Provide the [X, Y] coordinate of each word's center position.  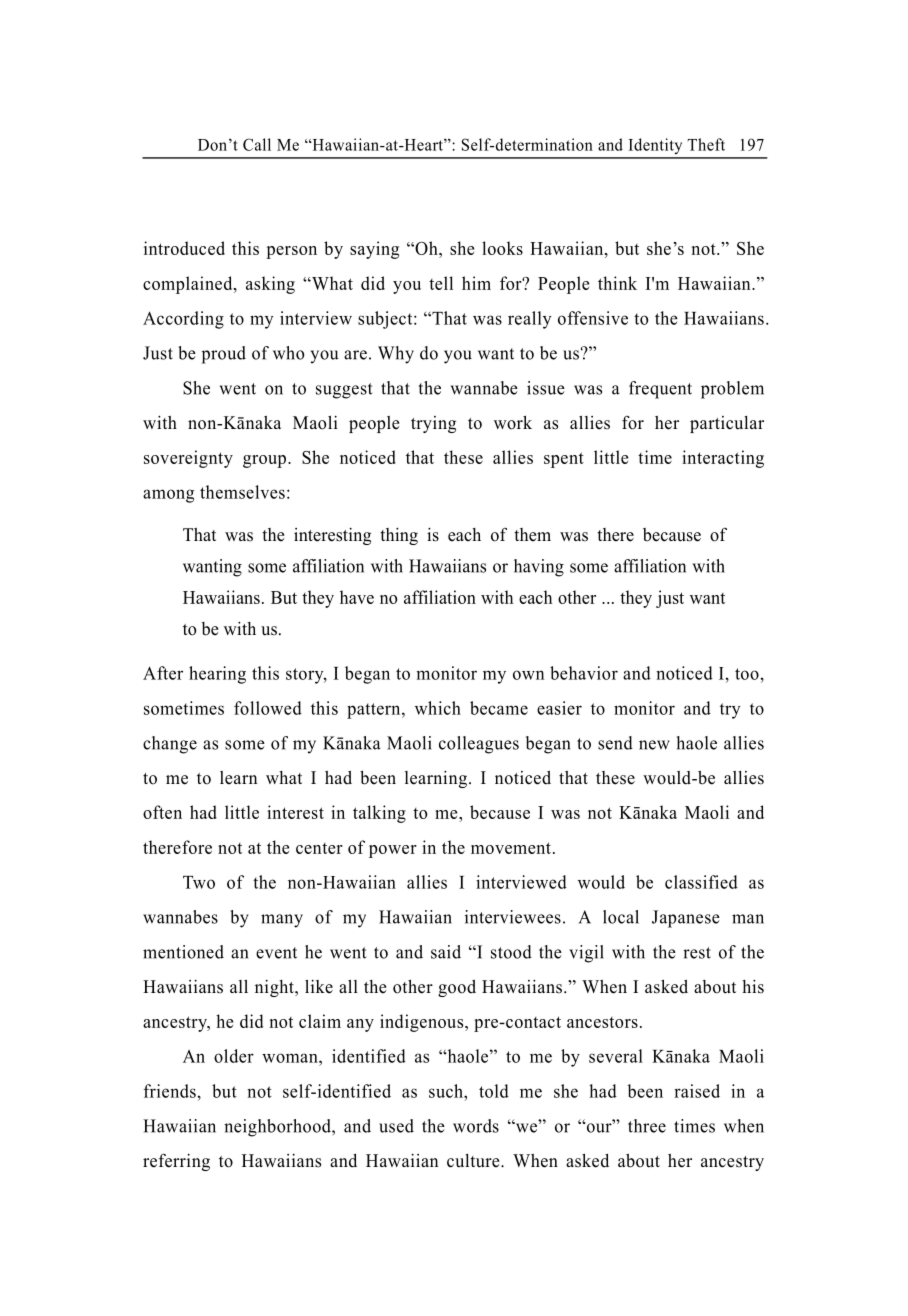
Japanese [686, 919]
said [446, 952]
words [476, 1126]
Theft [706, 144]
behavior [584, 673]
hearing [217, 675]
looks [502, 248]
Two [199, 882]
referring [176, 1162]
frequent [660, 390]
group [266, 461]
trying [433, 424]
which [438, 708]
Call [257, 144]
